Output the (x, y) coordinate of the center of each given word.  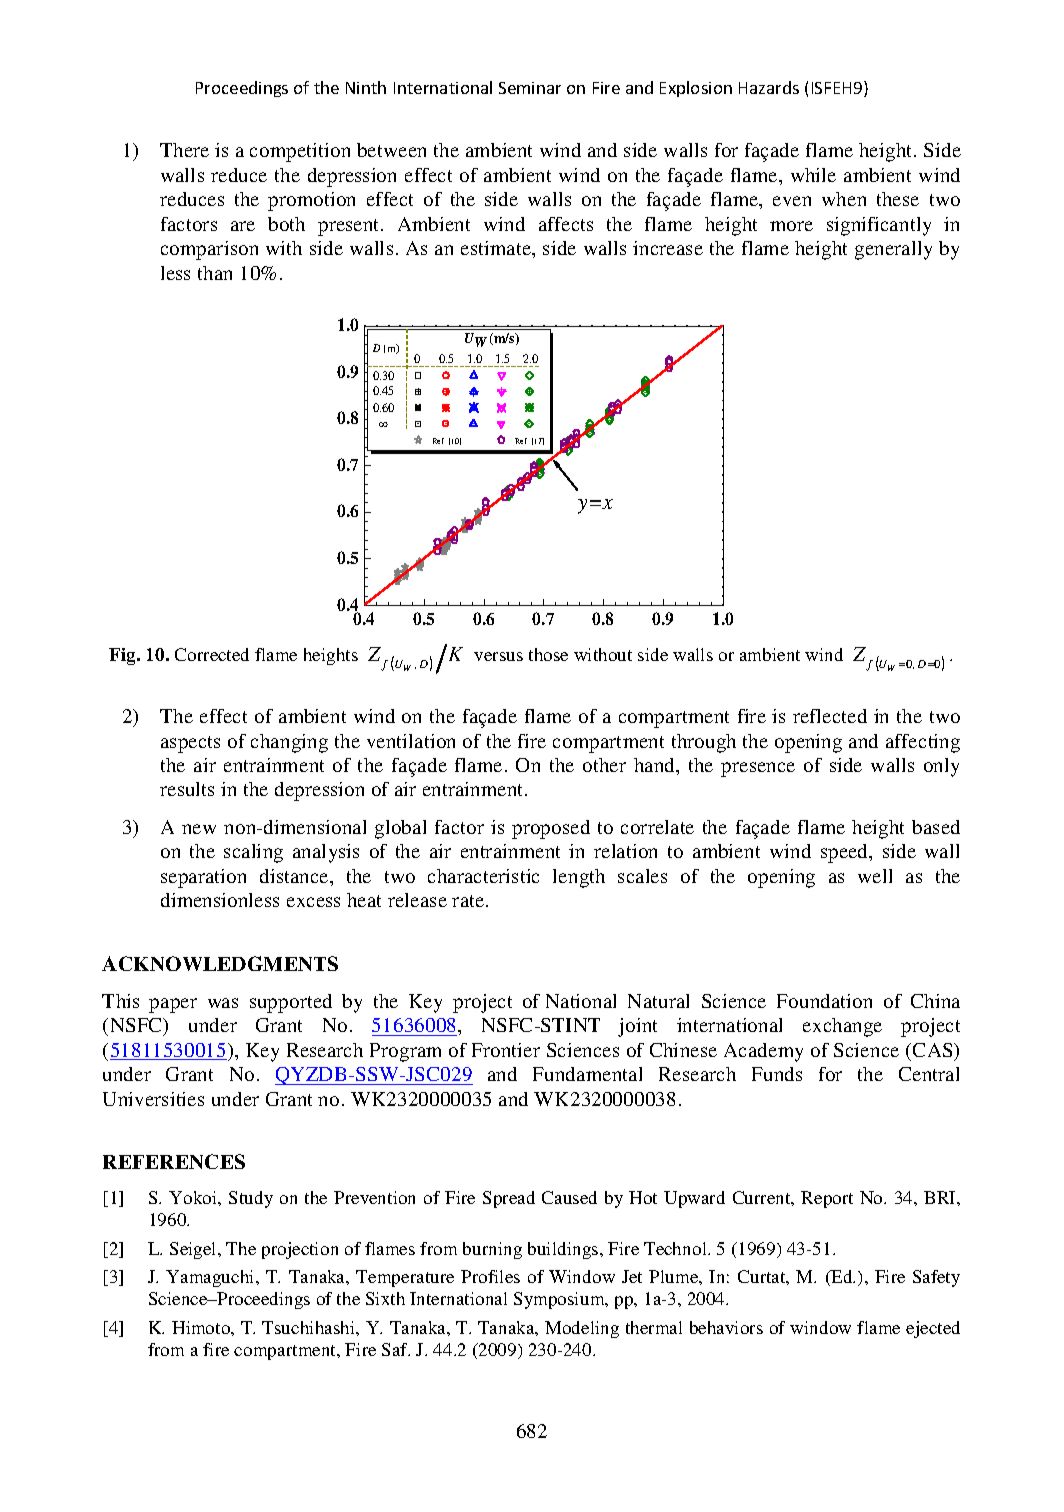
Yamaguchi (211, 1278)
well (875, 876)
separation (203, 878)
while (813, 175)
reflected (830, 716)
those (548, 654)
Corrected (212, 654)
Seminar (530, 88)
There (184, 150)
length (579, 878)
